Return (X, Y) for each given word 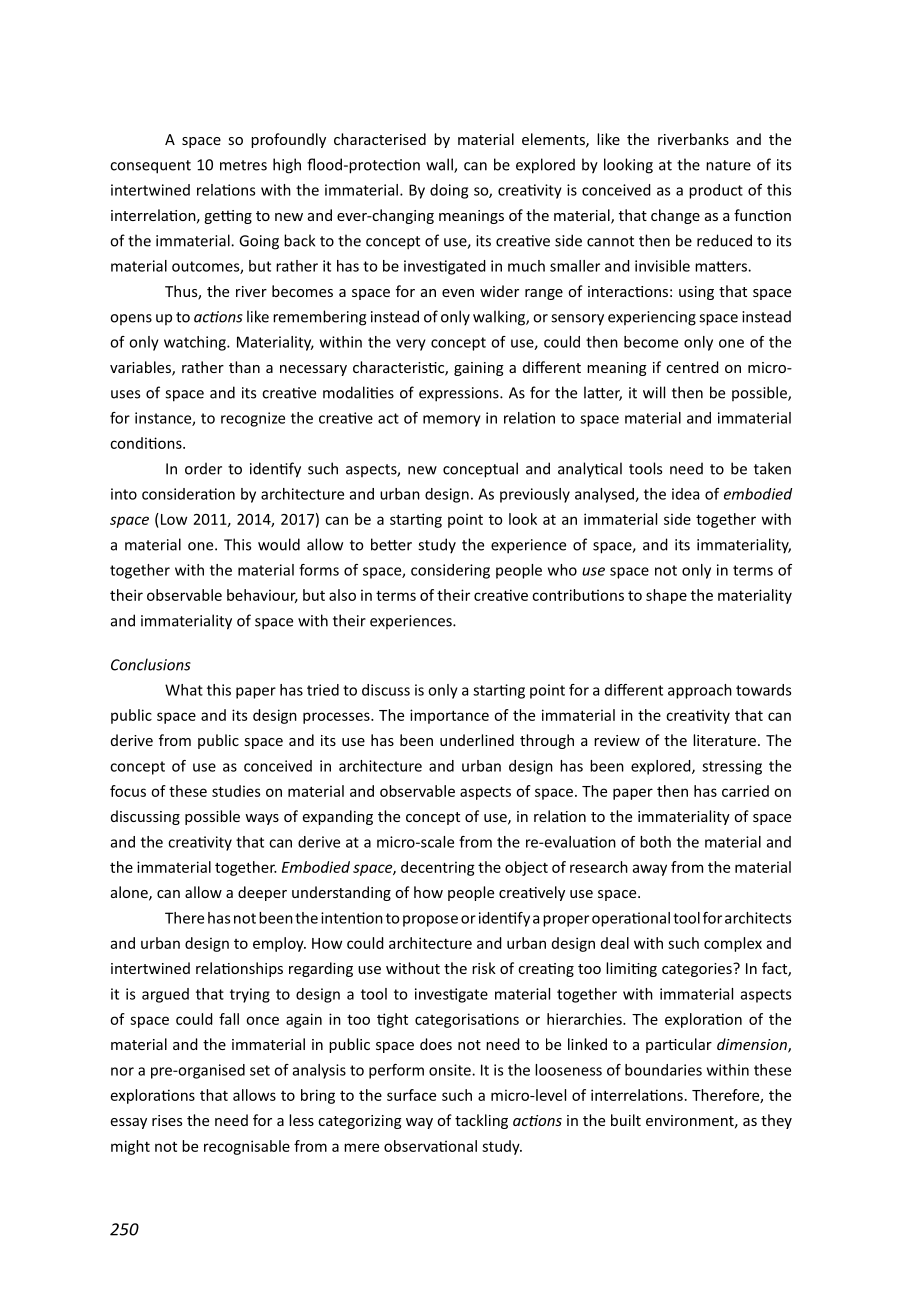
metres (243, 165)
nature (728, 165)
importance (449, 716)
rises (167, 1120)
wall (440, 165)
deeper (262, 893)
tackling (481, 1121)
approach (700, 691)
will (654, 392)
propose (430, 921)
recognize (253, 419)
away (650, 870)
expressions (460, 394)
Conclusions (151, 664)
